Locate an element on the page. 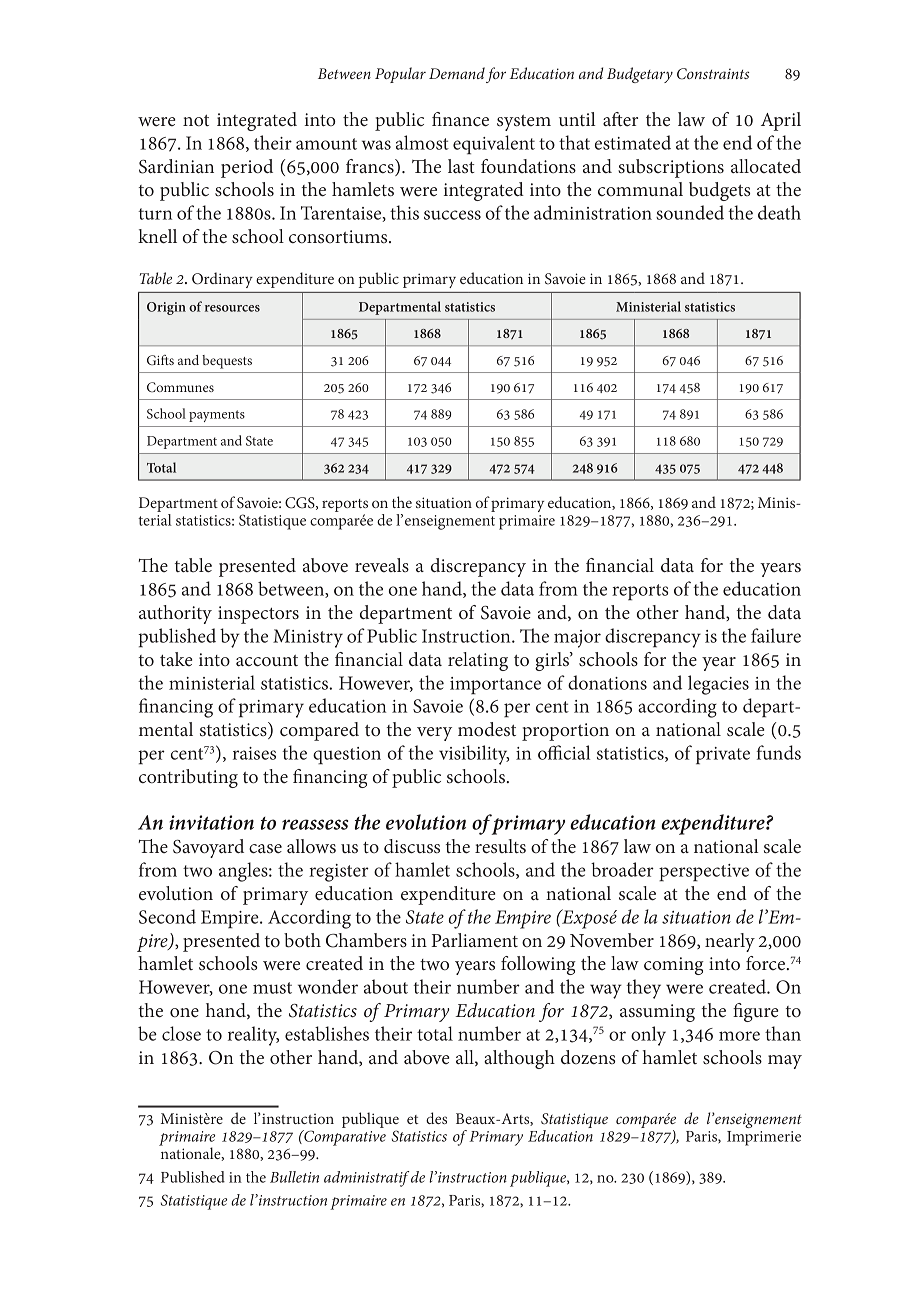 The height and width of the document is (1316, 912). sounded is located at coordinates (690, 212).
